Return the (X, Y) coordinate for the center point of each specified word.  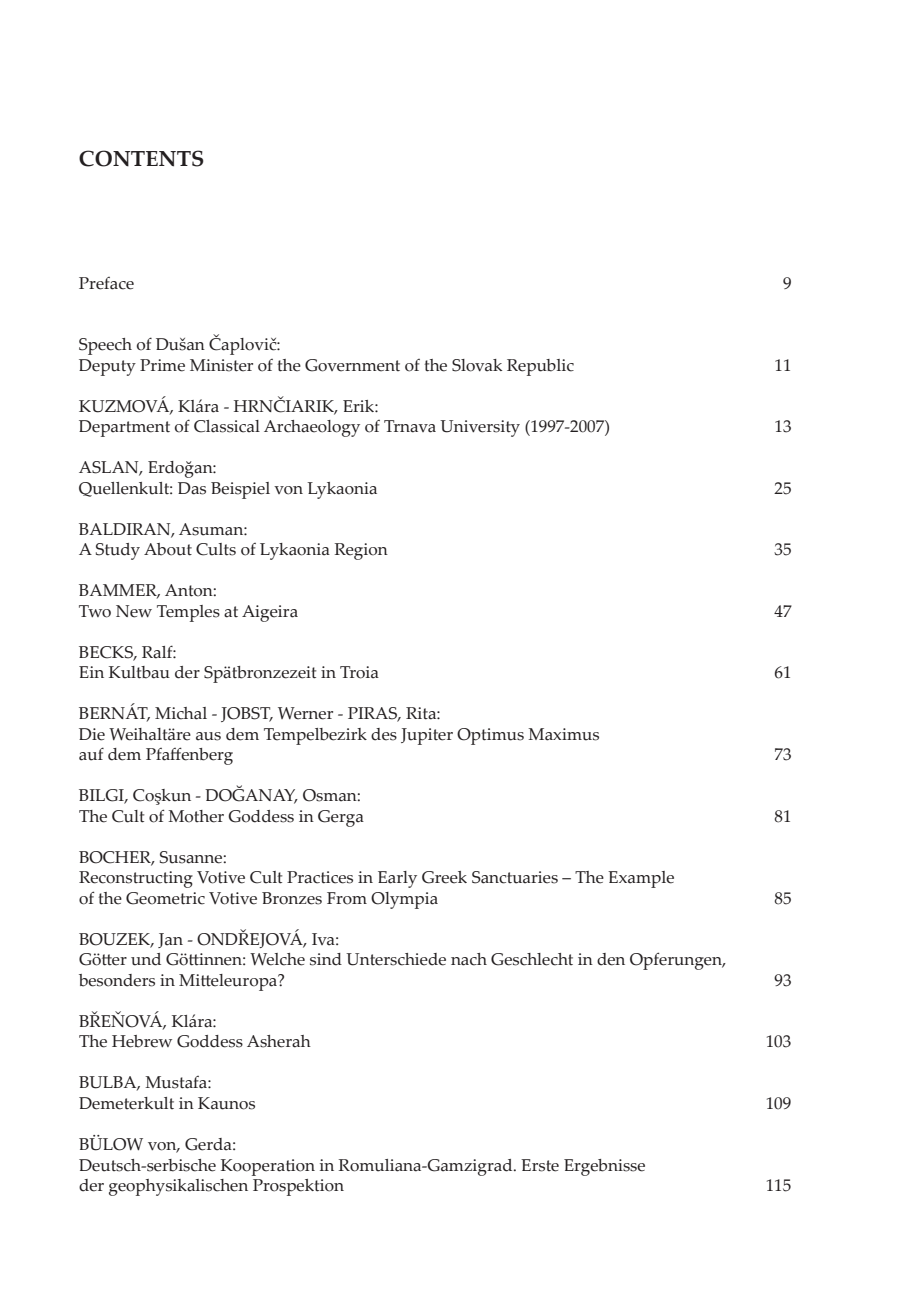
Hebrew (142, 1041)
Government (352, 365)
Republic (540, 367)
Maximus (563, 734)
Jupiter (427, 736)
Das (192, 488)
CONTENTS (141, 158)
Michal (181, 713)
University (480, 428)
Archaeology (312, 428)
